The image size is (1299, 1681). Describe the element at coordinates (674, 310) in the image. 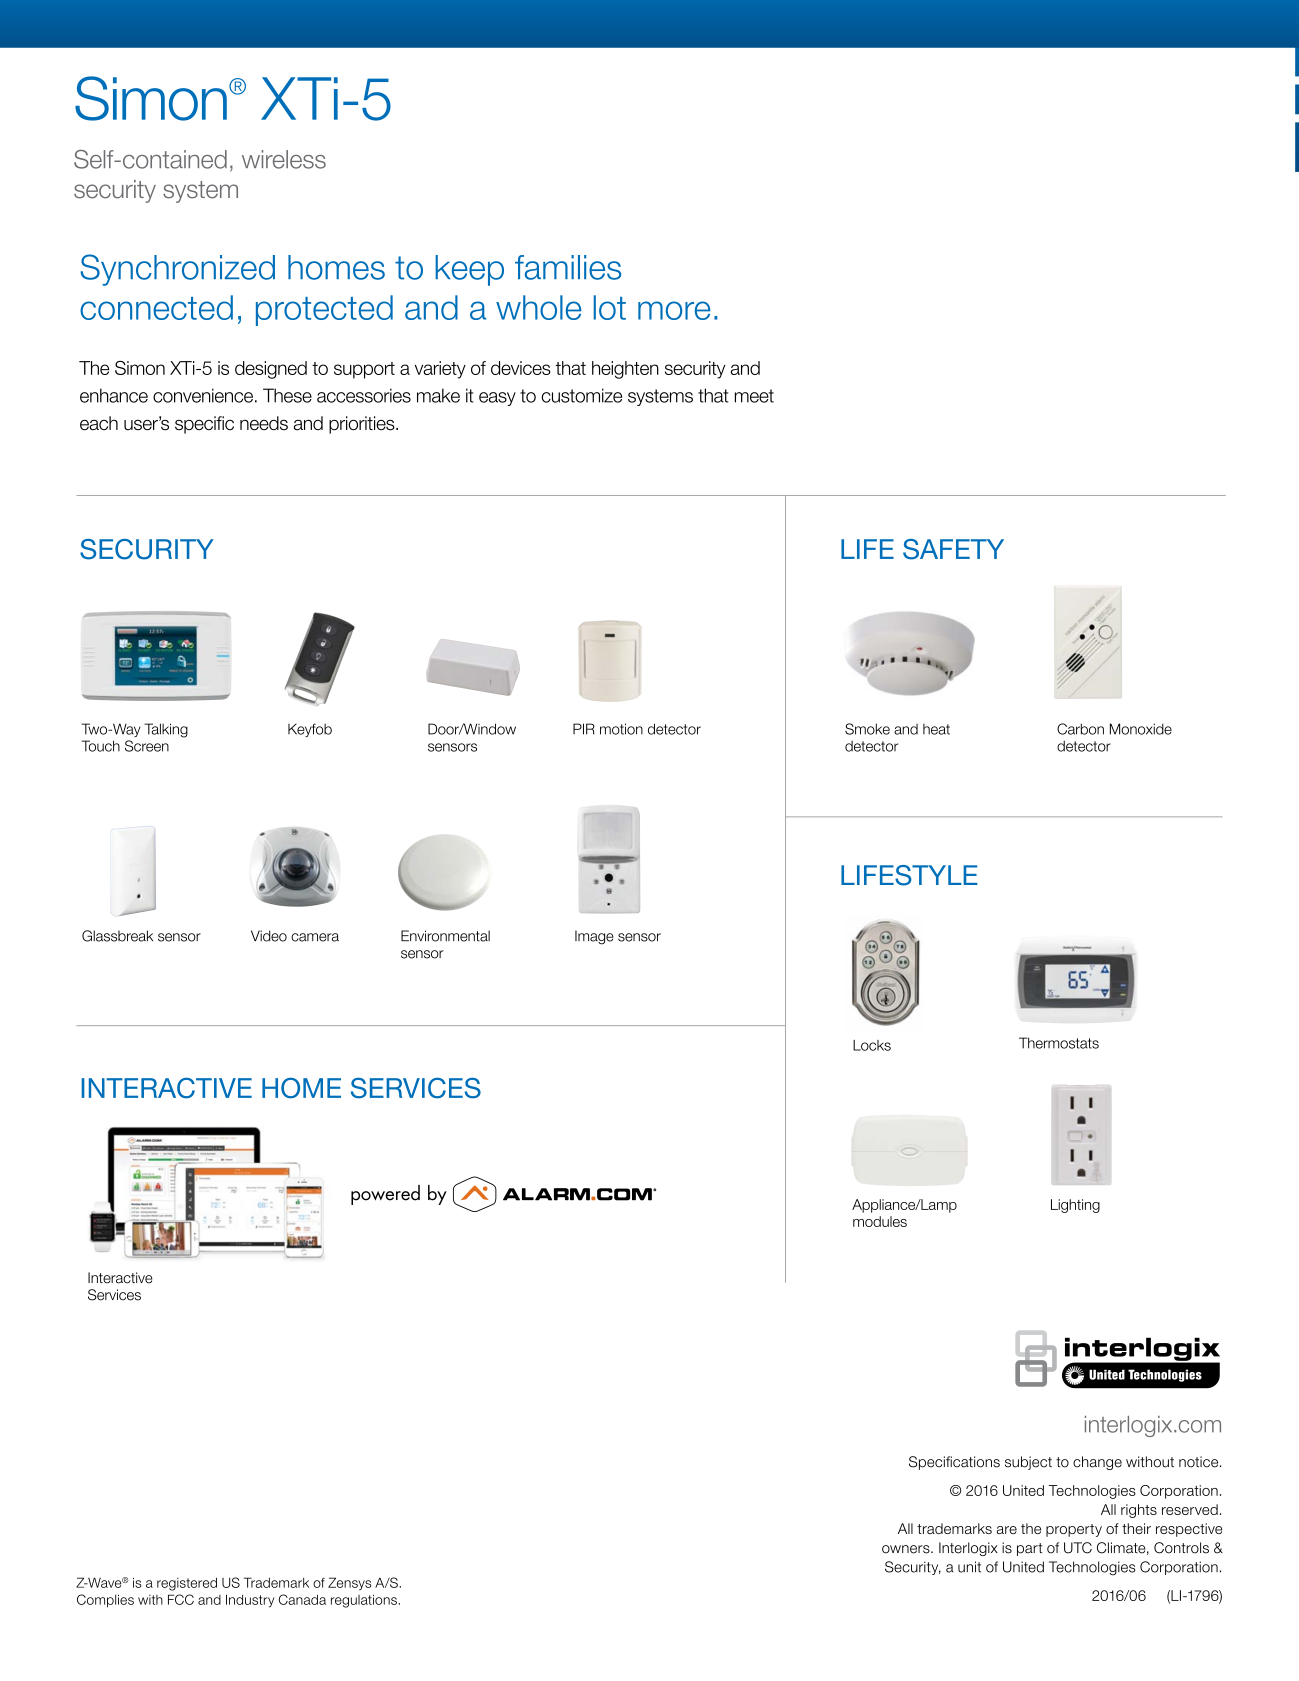

I see `more` at that location.
